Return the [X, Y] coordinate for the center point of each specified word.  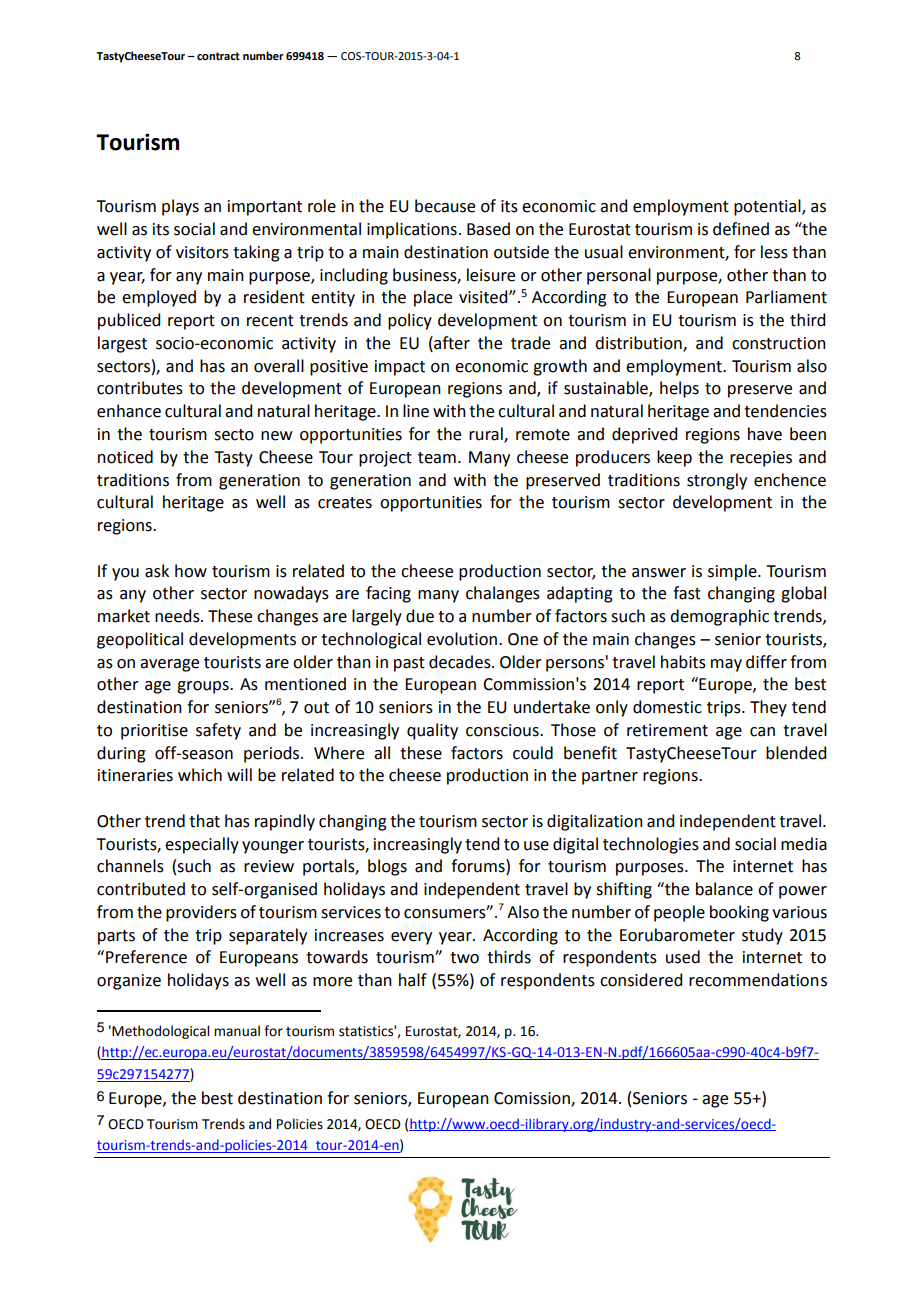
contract [218, 56]
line [416, 411]
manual [237, 1031]
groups [204, 687]
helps [679, 389]
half [413, 980]
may [726, 665]
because [445, 206]
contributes [140, 388]
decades [461, 662]
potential [768, 207]
